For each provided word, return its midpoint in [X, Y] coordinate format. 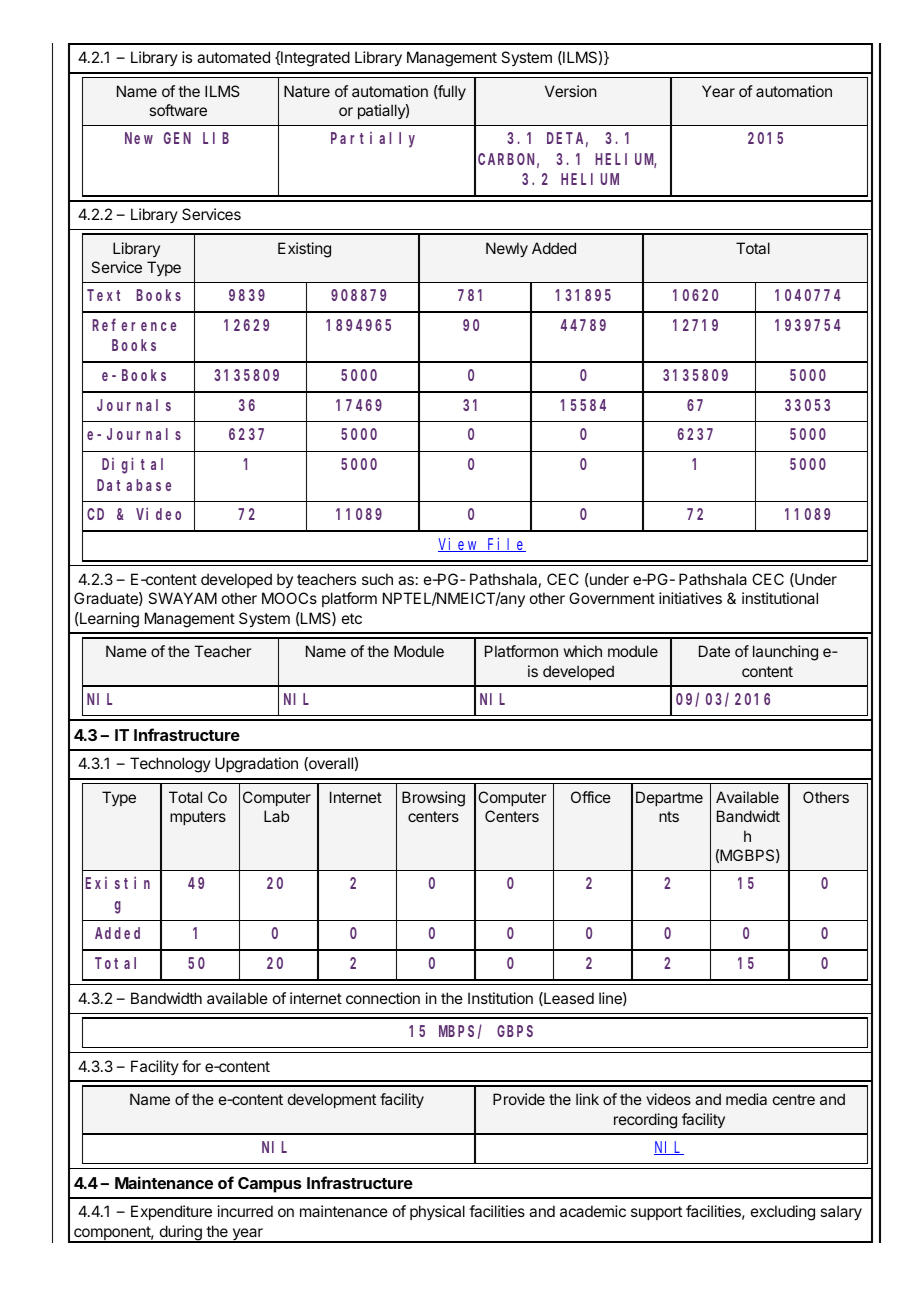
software [178, 110]
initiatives [690, 598]
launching [785, 653]
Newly [507, 249]
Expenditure [171, 1212]
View [459, 545]
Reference [134, 325]
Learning [108, 620]
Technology [170, 765]
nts [669, 816]
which [583, 651]
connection [383, 998]
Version [571, 91]
